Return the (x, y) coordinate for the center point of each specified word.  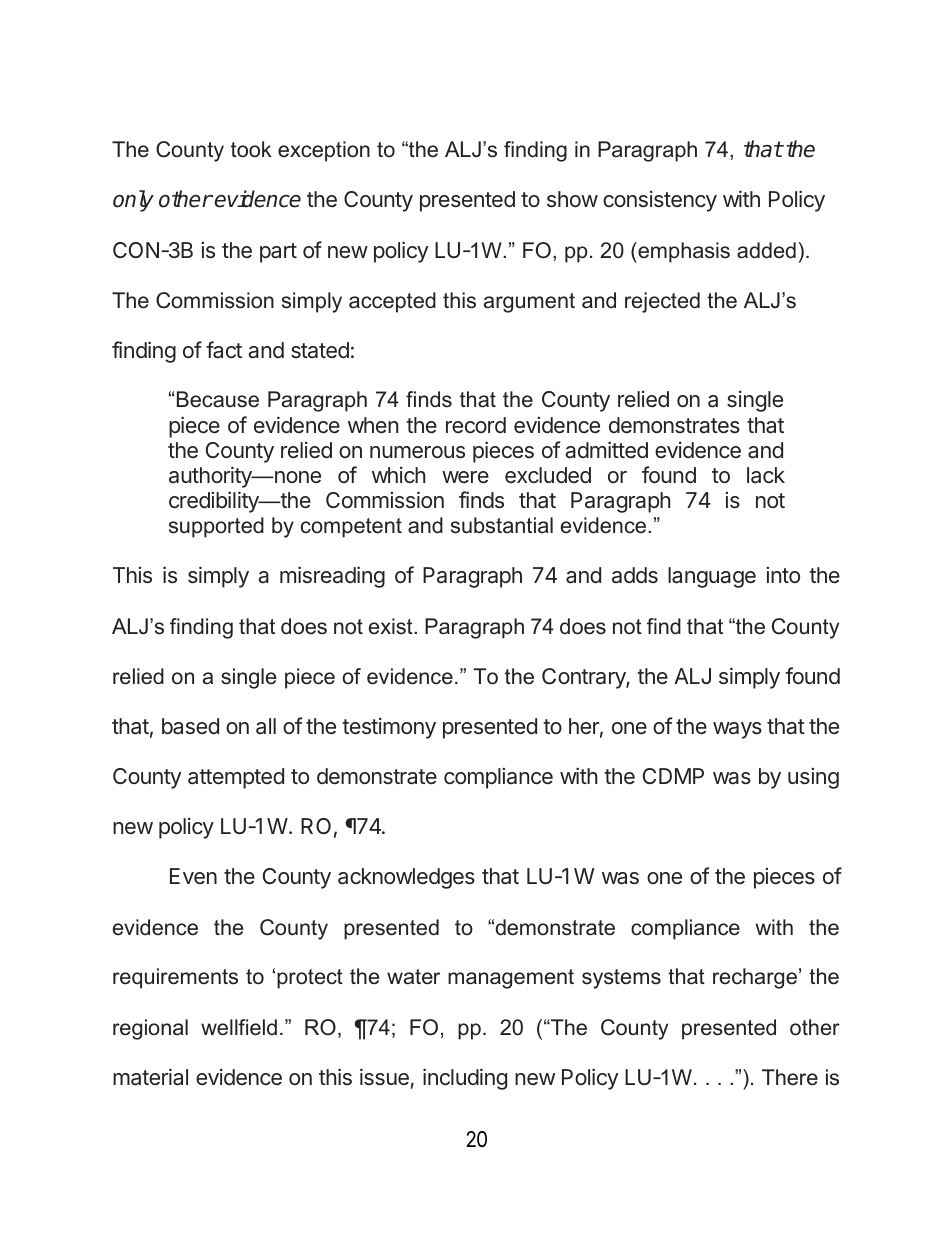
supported (216, 527)
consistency (660, 201)
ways (737, 730)
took (251, 149)
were (465, 477)
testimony (389, 728)
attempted (236, 778)
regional (150, 1029)
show (572, 199)
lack (766, 475)
